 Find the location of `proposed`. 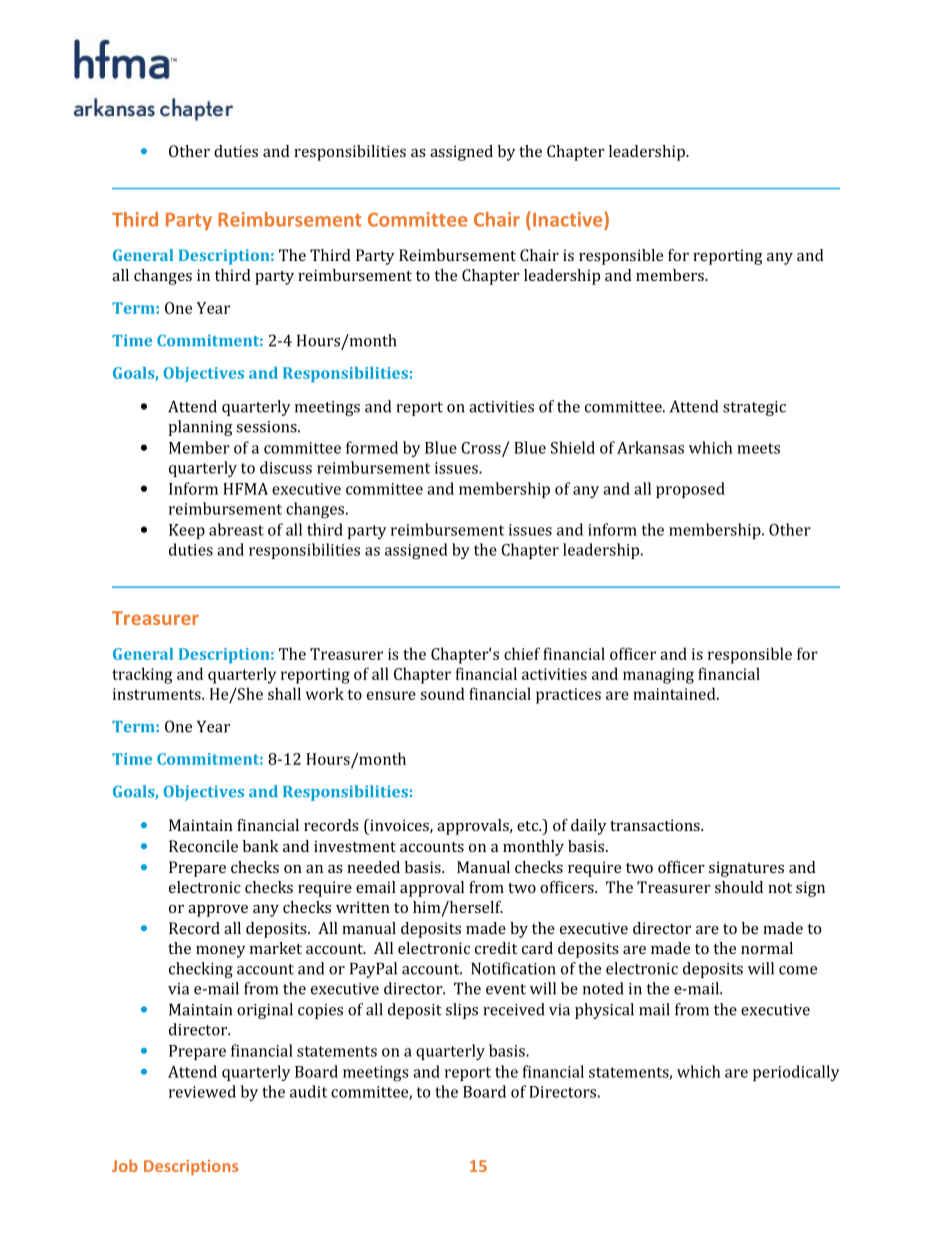

proposed is located at coordinates (690, 490).
